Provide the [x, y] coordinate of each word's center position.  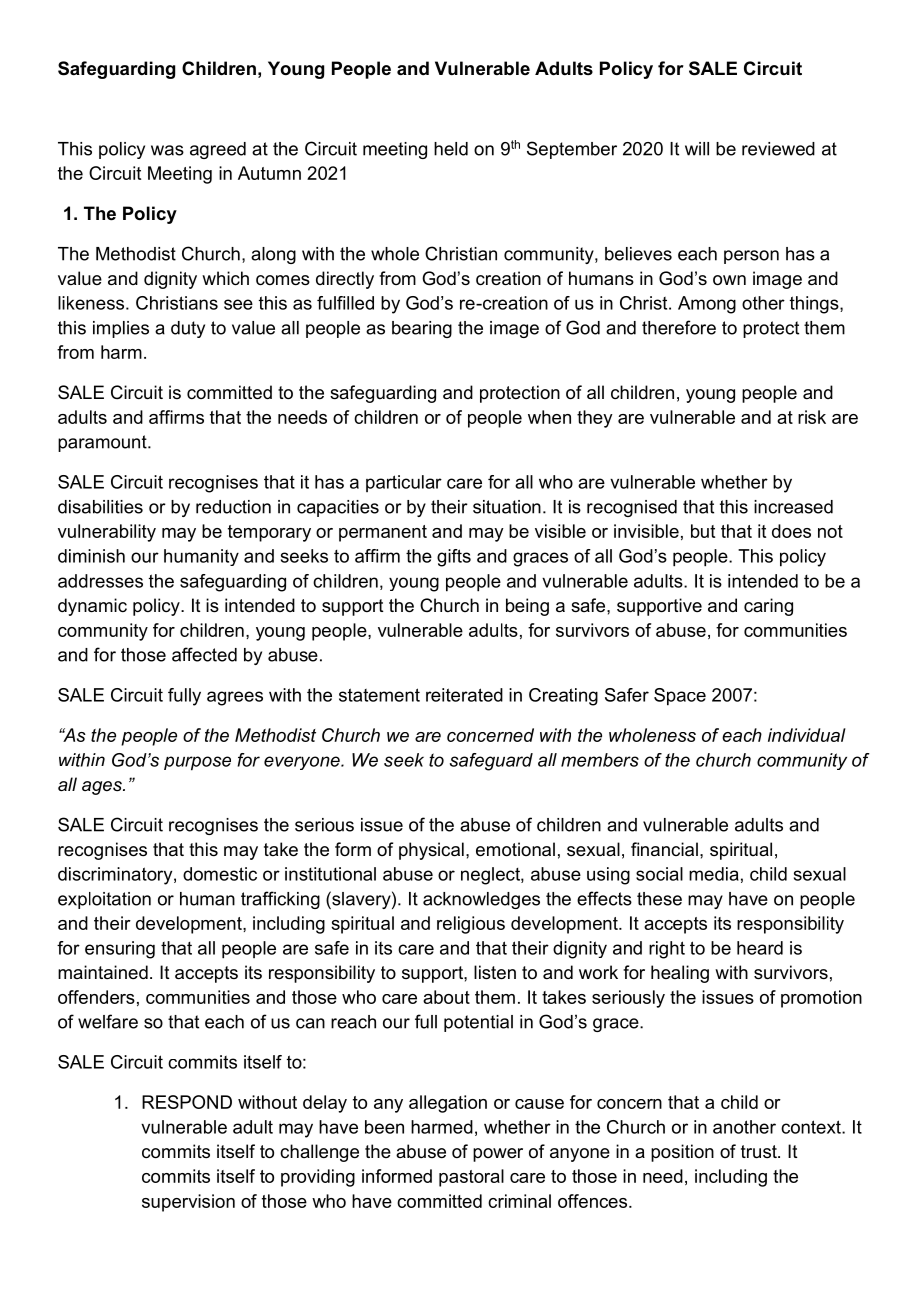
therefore [679, 327]
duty [188, 329]
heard [760, 948]
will [697, 149]
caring [768, 607]
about [446, 997]
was [167, 150]
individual [807, 735]
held [451, 149]
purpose [197, 763]
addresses [100, 581]
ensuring [120, 950]
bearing [422, 329]
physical [431, 851]
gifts [454, 558]
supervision [188, 1203]
